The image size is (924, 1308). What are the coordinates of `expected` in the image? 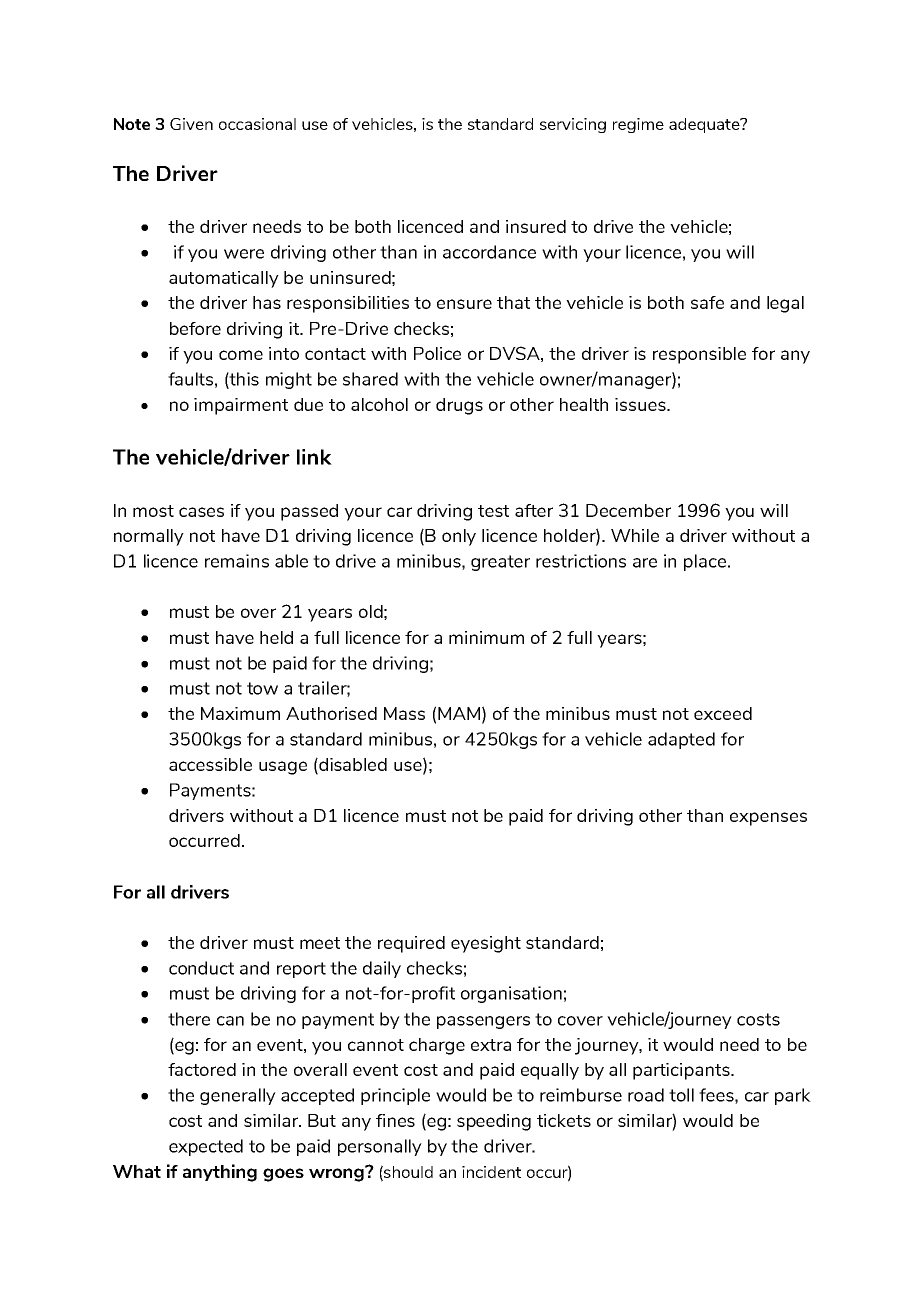 It's located at (206, 1147).
